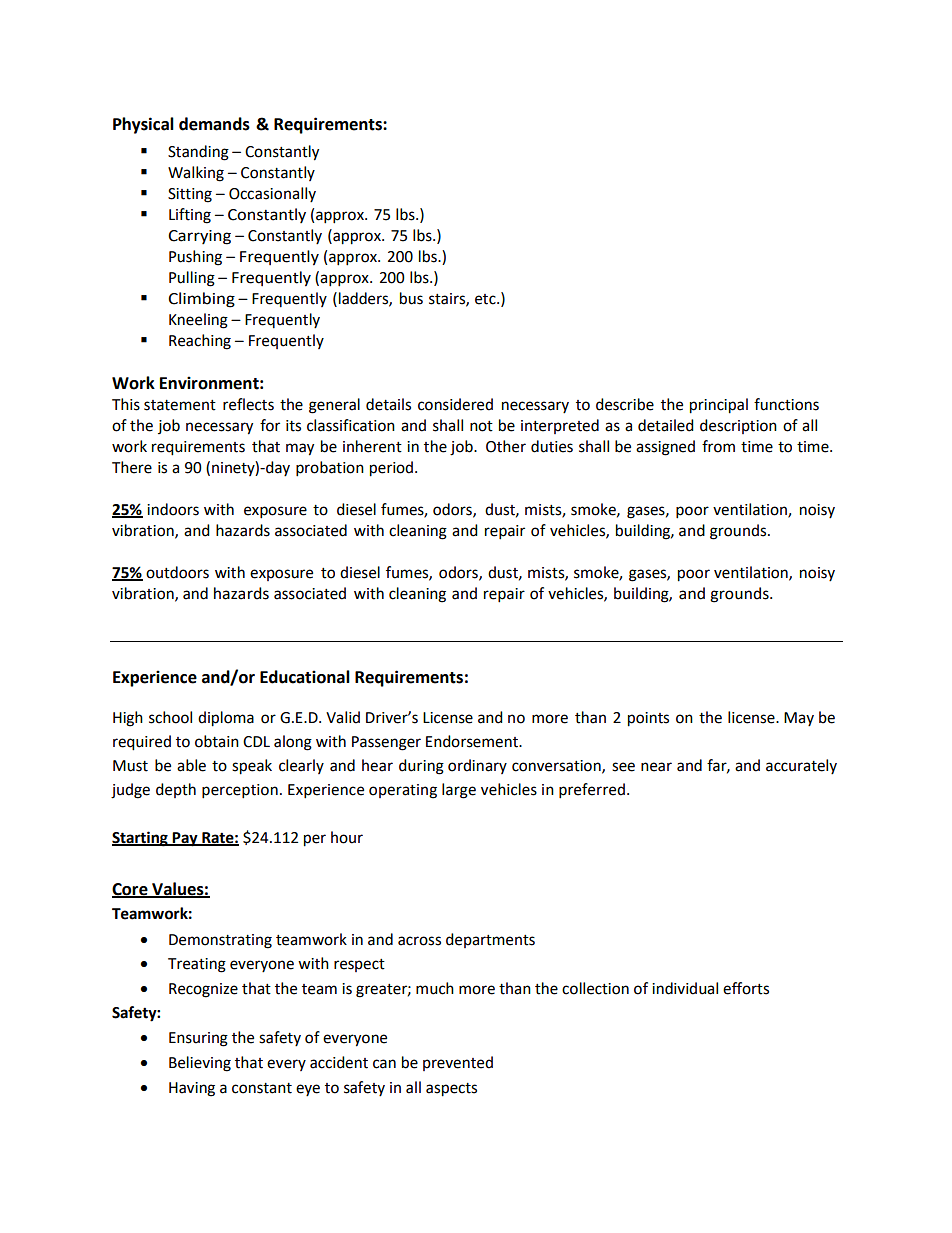 The height and width of the screenshot is (1233, 952). What do you see at coordinates (272, 194) in the screenshot?
I see `Occasionally` at bounding box center [272, 194].
